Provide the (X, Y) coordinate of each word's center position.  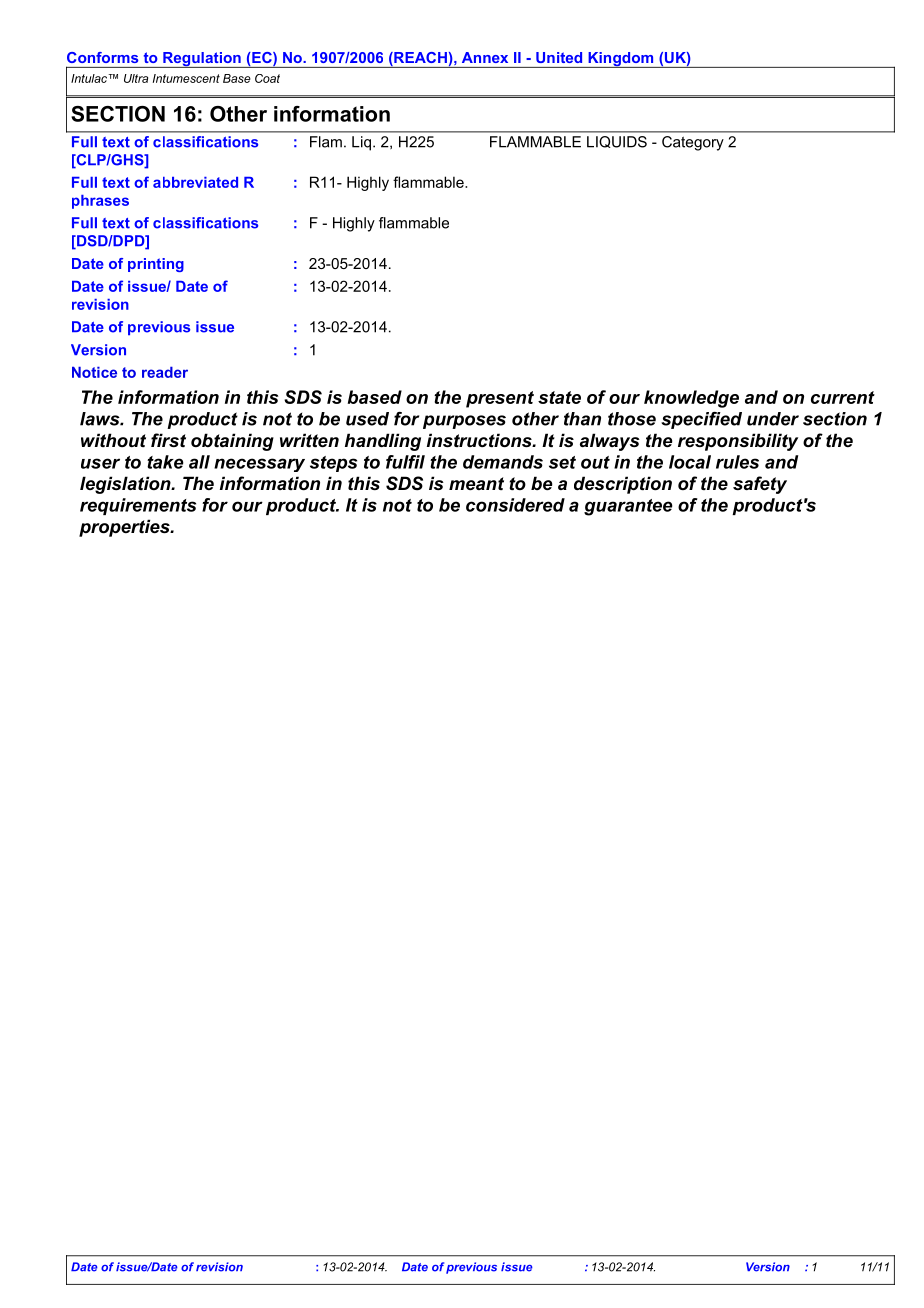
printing (156, 265)
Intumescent (186, 78)
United (559, 57)
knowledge (691, 399)
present (500, 399)
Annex (485, 57)
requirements (138, 506)
